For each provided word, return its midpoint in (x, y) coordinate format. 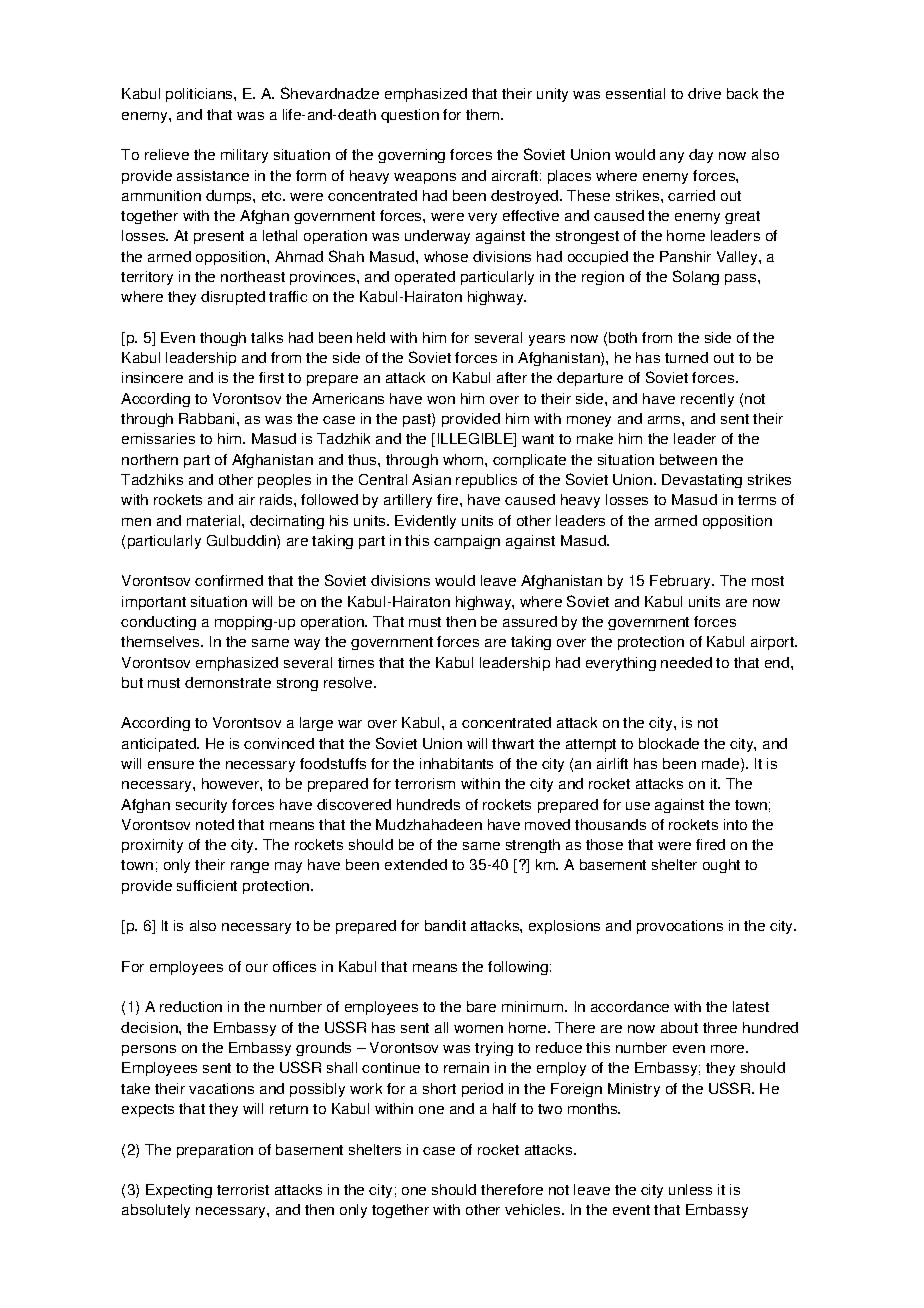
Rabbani (206, 418)
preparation (215, 1151)
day (701, 156)
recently (707, 400)
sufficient (207, 885)
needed (686, 662)
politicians (200, 95)
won (441, 400)
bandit (445, 925)
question (410, 116)
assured (530, 621)
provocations (680, 927)
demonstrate (228, 682)
